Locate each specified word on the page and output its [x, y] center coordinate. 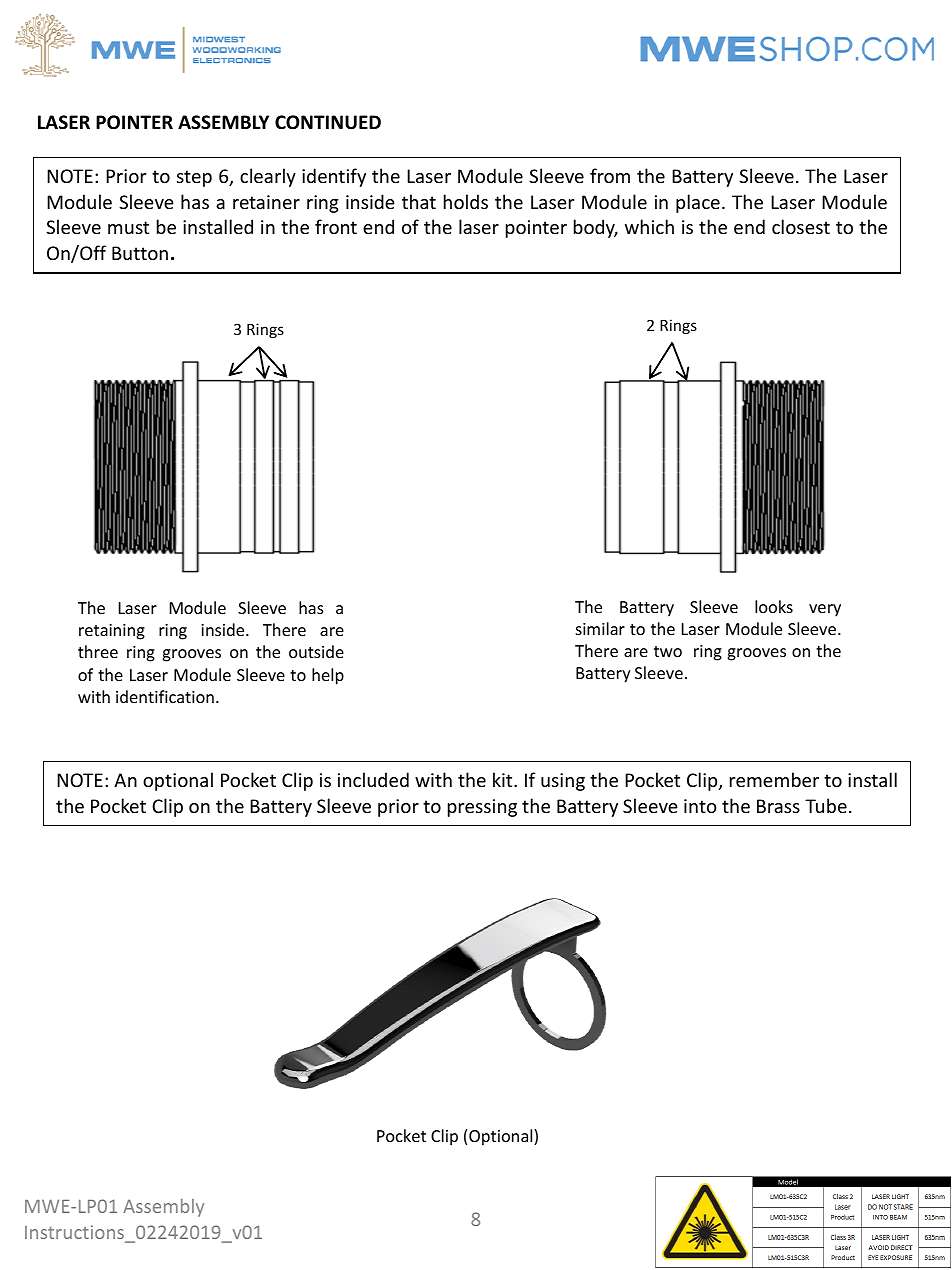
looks [774, 606]
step [194, 178]
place [698, 203]
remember [774, 779]
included [373, 779]
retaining [112, 632]
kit [504, 779]
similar [600, 628]
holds [466, 201]
